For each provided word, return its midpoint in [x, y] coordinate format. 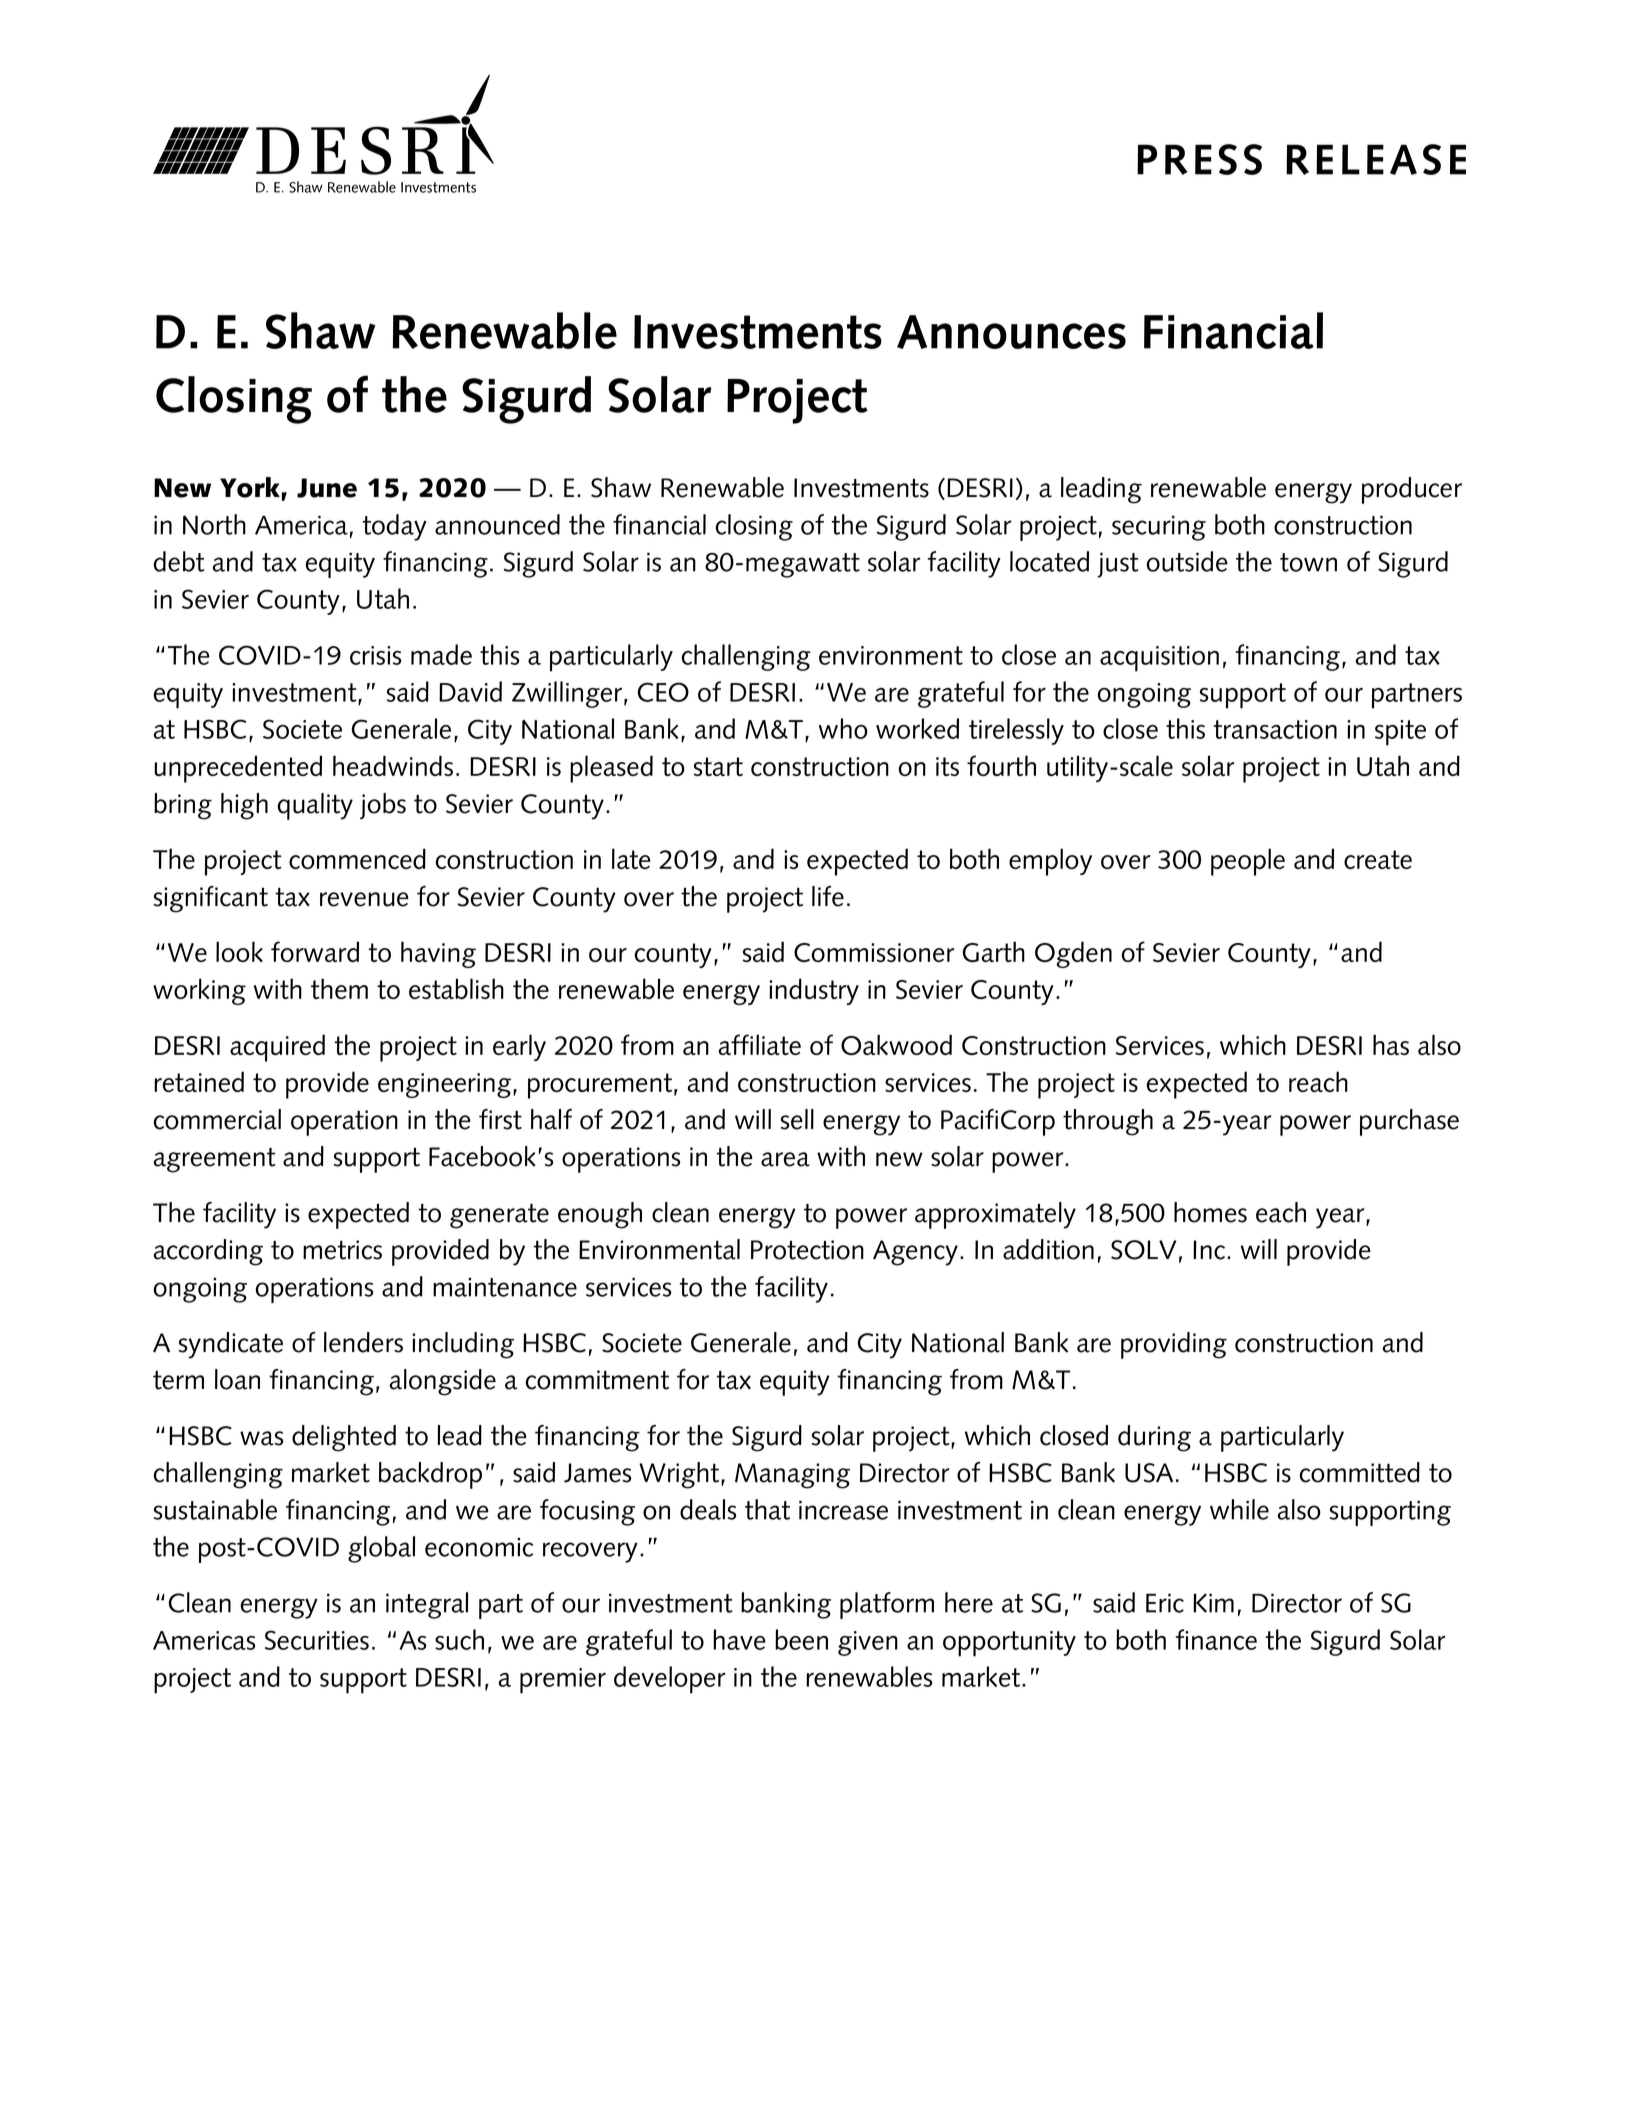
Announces [1011, 332]
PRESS [1199, 159]
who [843, 728]
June [327, 488]
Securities [317, 1640]
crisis [375, 655]
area [785, 1159]
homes [1210, 1212]
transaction [1275, 729]
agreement [214, 1160]
